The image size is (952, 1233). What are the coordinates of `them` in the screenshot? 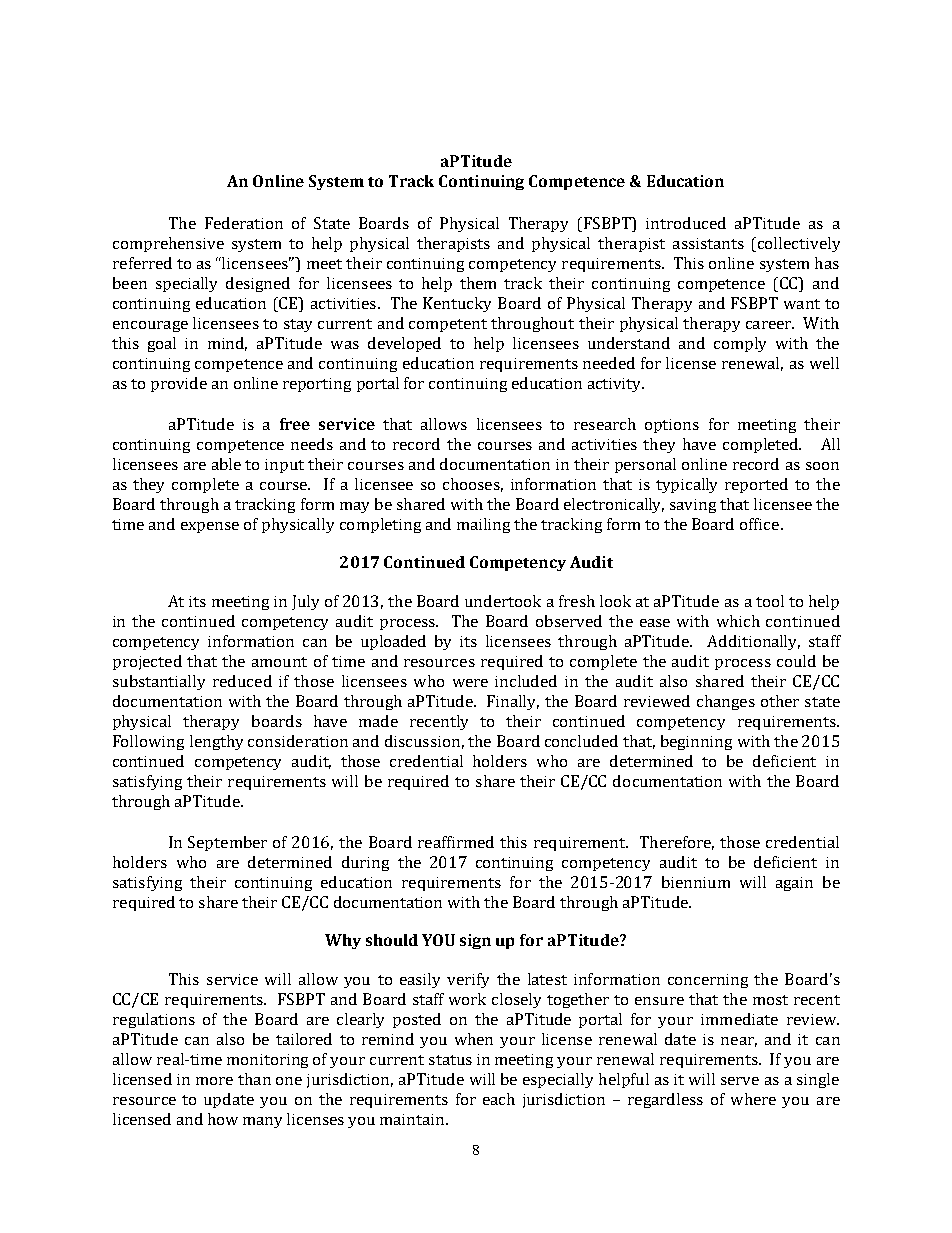 It's located at (478, 283).
